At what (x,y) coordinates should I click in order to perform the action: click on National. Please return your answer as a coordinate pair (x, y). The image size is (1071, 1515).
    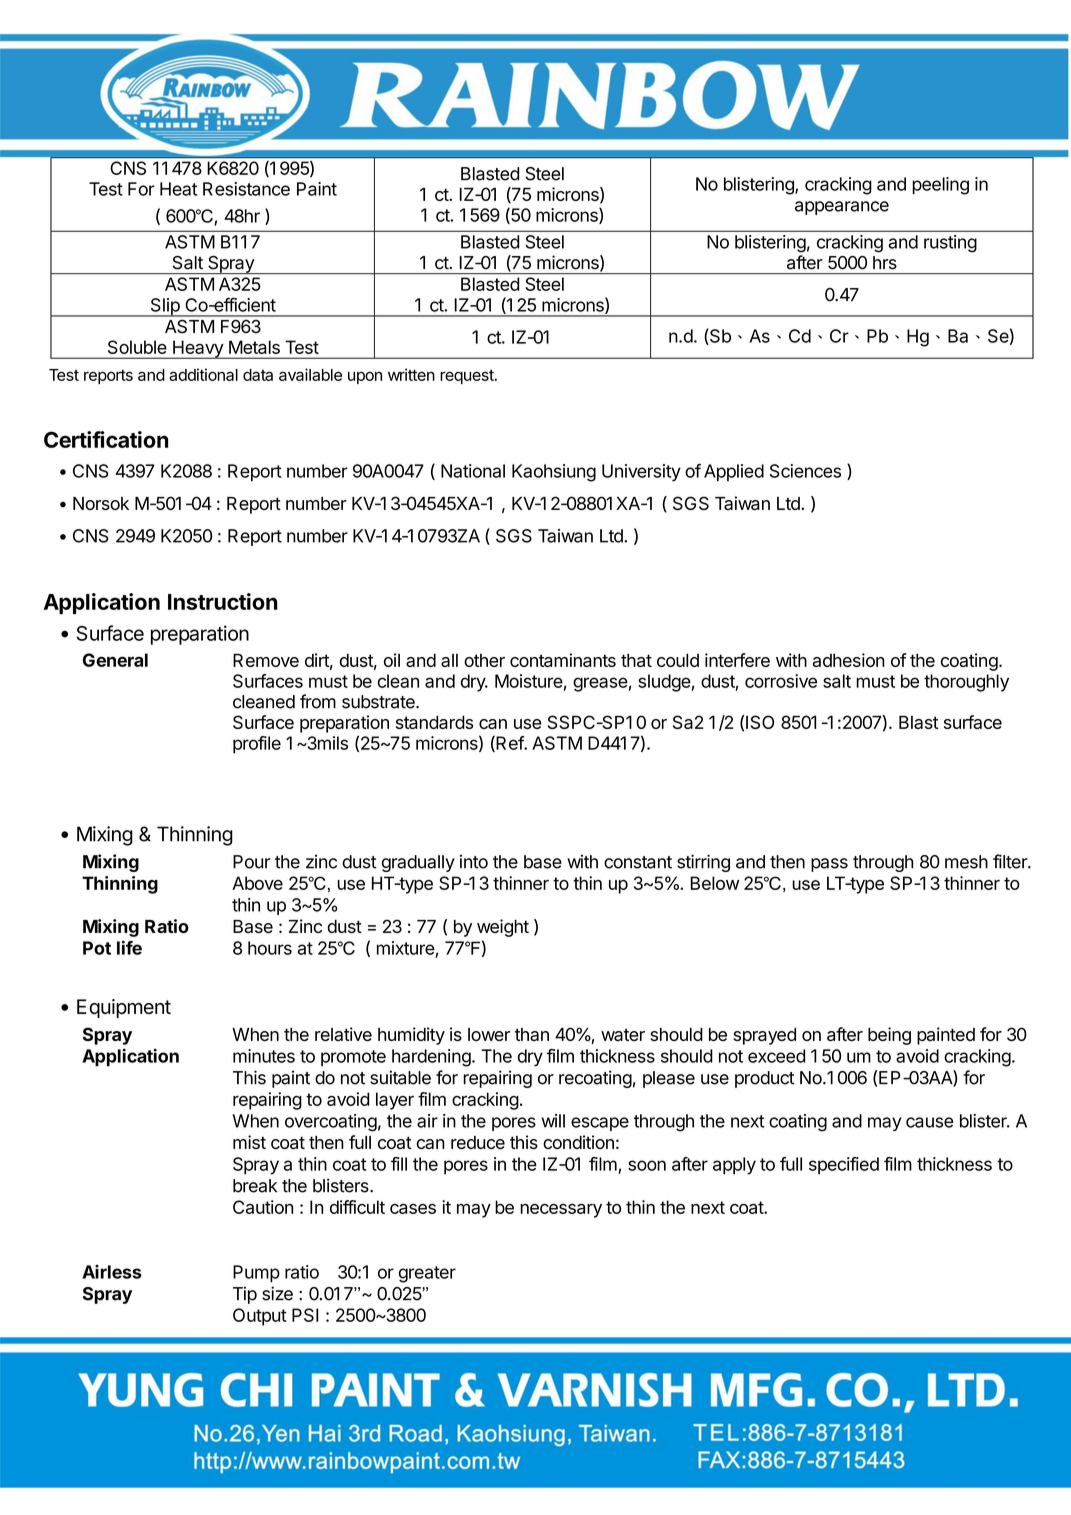
    Looking at the image, I should click on (473, 471).
